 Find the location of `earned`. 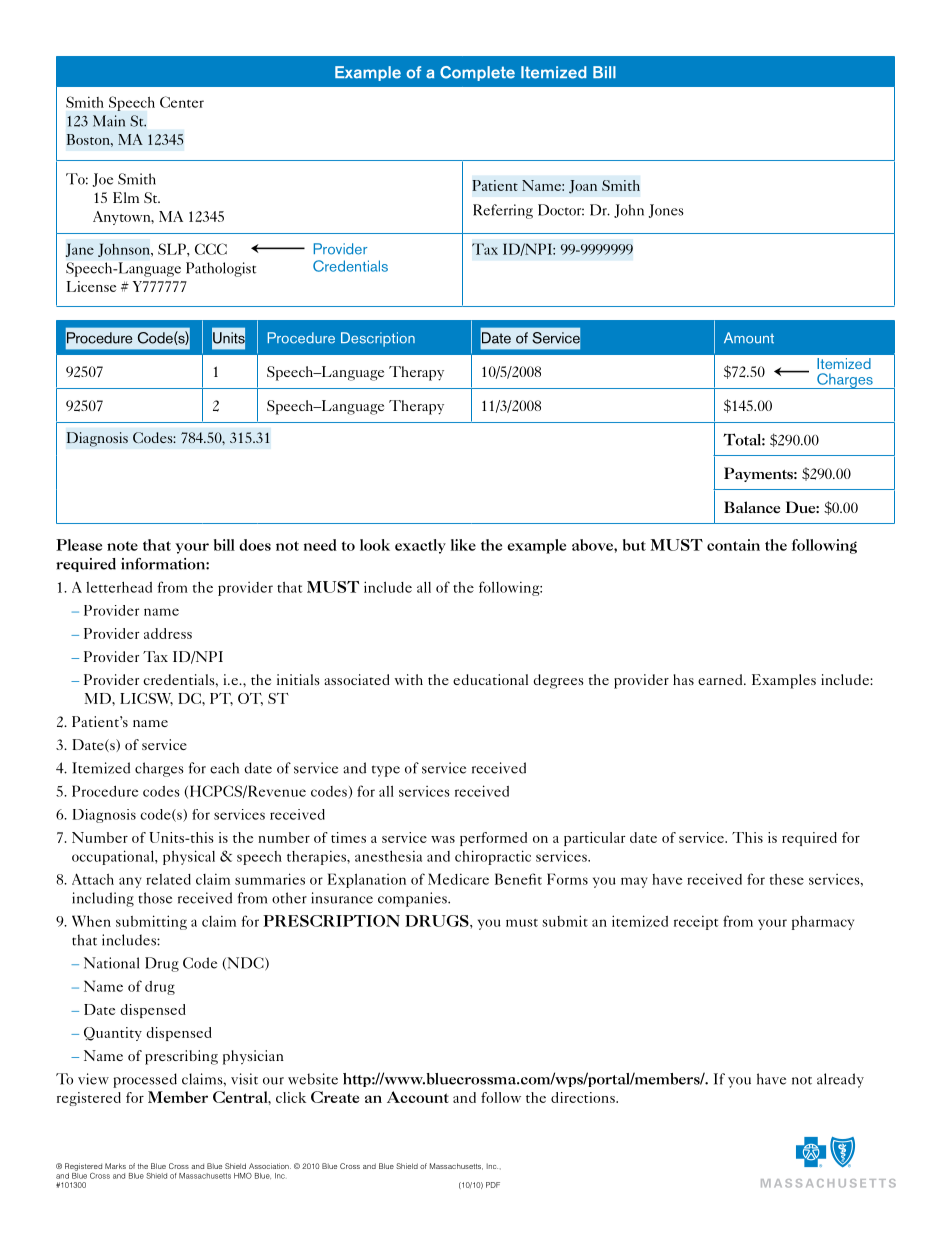

earned is located at coordinates (721, 679).
